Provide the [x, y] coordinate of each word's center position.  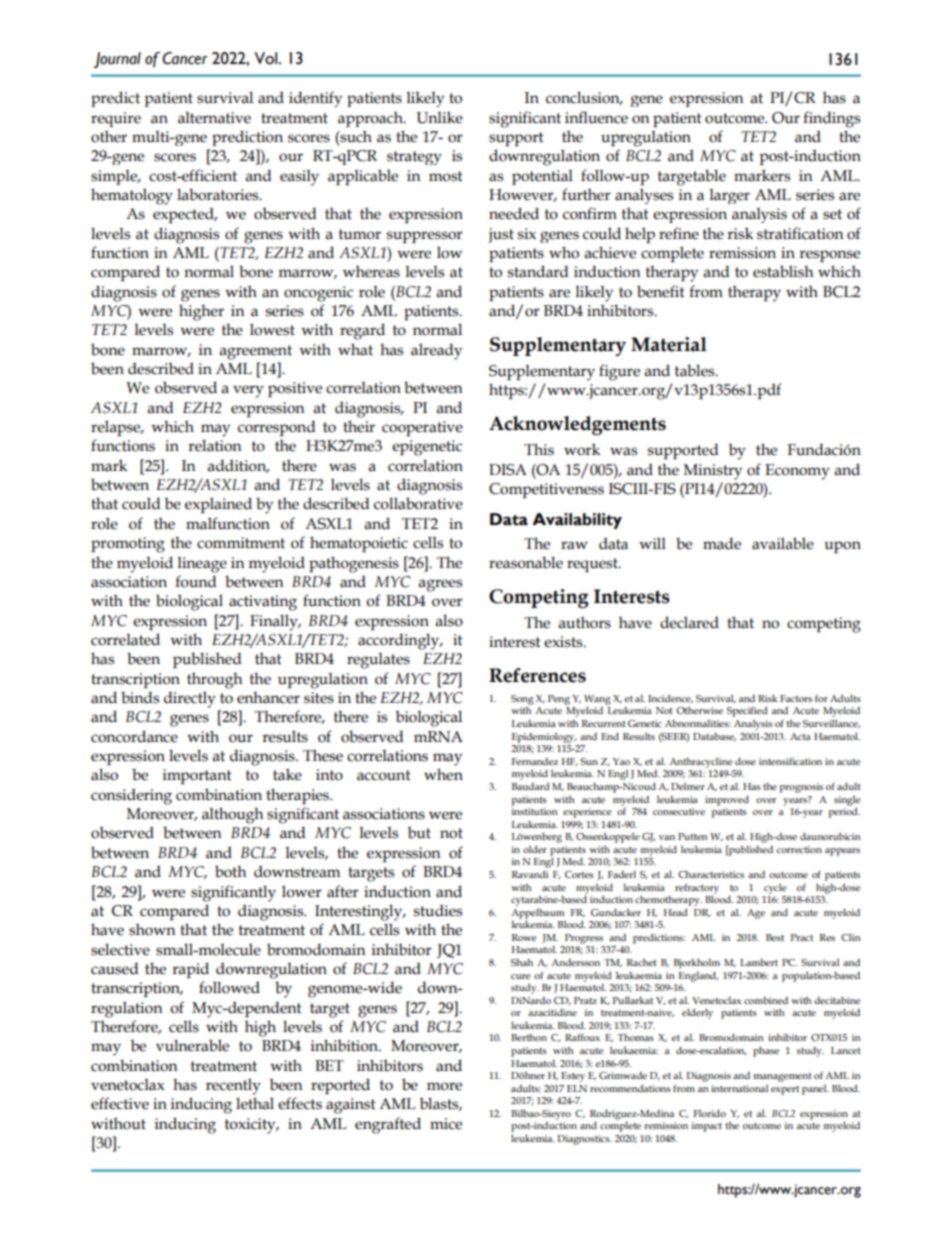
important [197, 776]
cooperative [422, 428]
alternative [214, 118]
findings [831, 119]
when [443, 774]
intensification [790, 761]
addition [238, 466]
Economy [797, 472]
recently [233, 1086]
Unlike [439, 117]
